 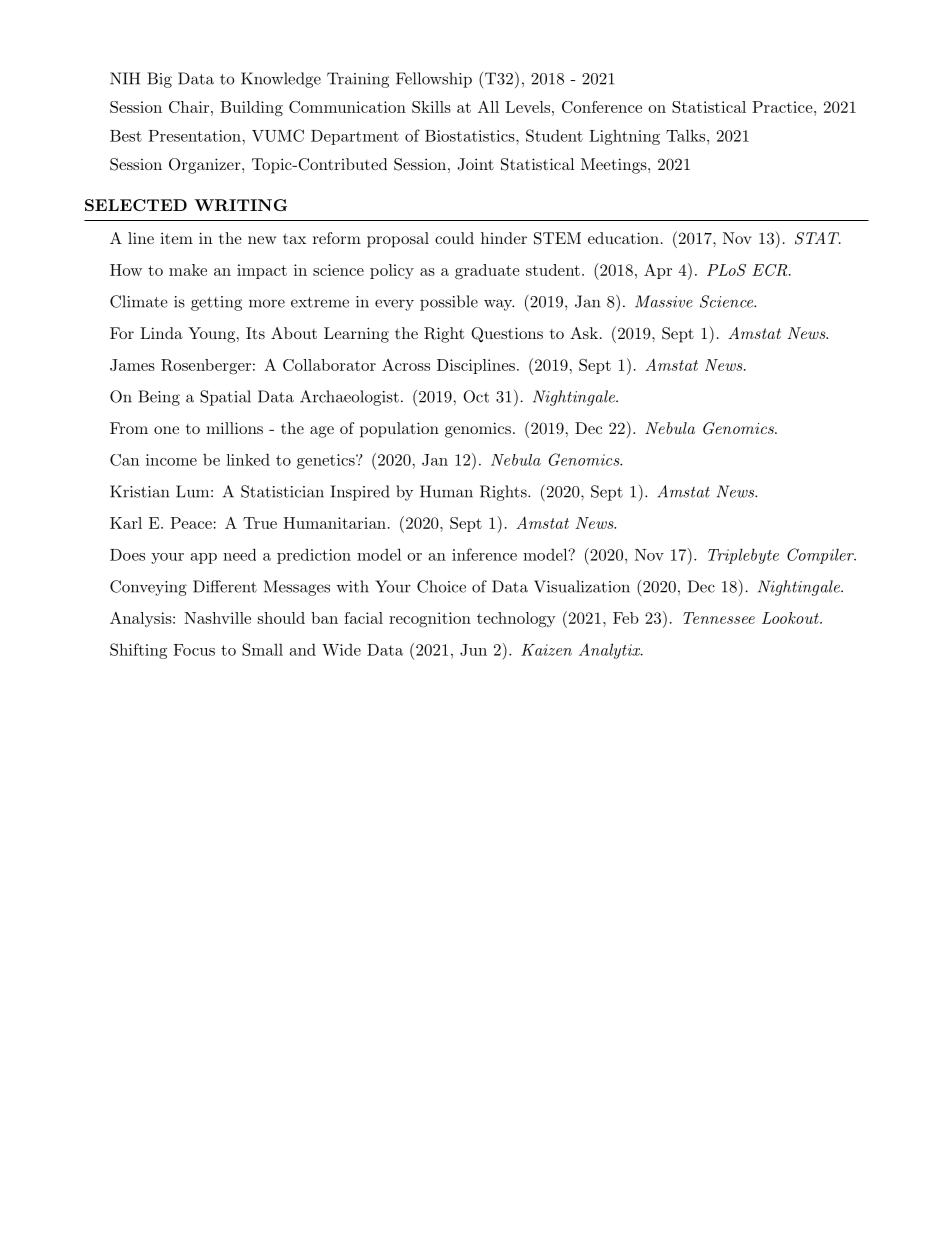 What do you see at coordinates (719, 618) in the screenshot?
I see `Tennessee` at bounding box center [719, 618].
